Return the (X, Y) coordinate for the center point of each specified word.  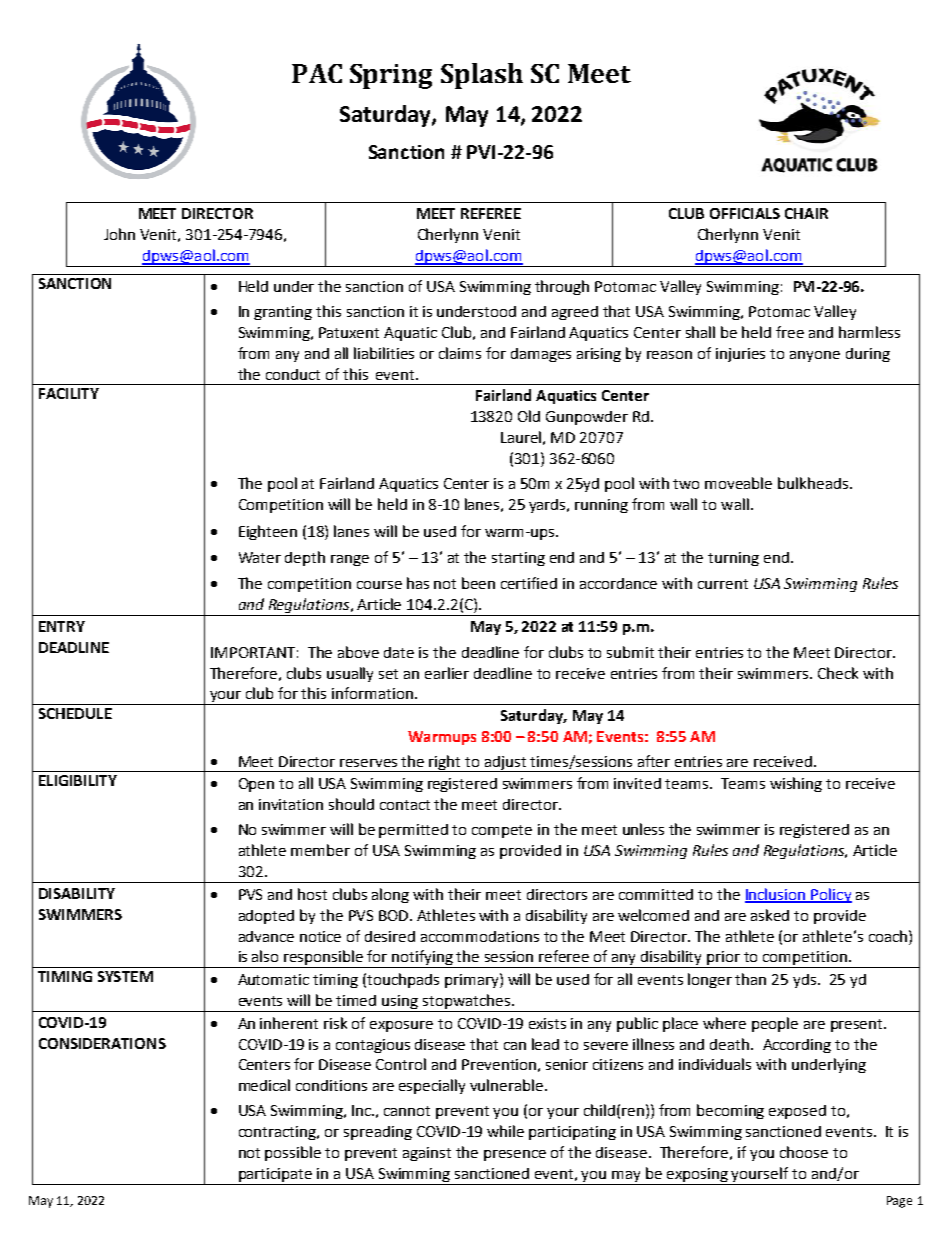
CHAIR (806, 213)
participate (275, 1176)
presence (515, 1155)
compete (502, 831)
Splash (482, 76)
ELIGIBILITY (78, 780)
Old (529, 416)
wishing (796, 784)
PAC (317, 73)
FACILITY (69, 393)
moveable (738, 483)
